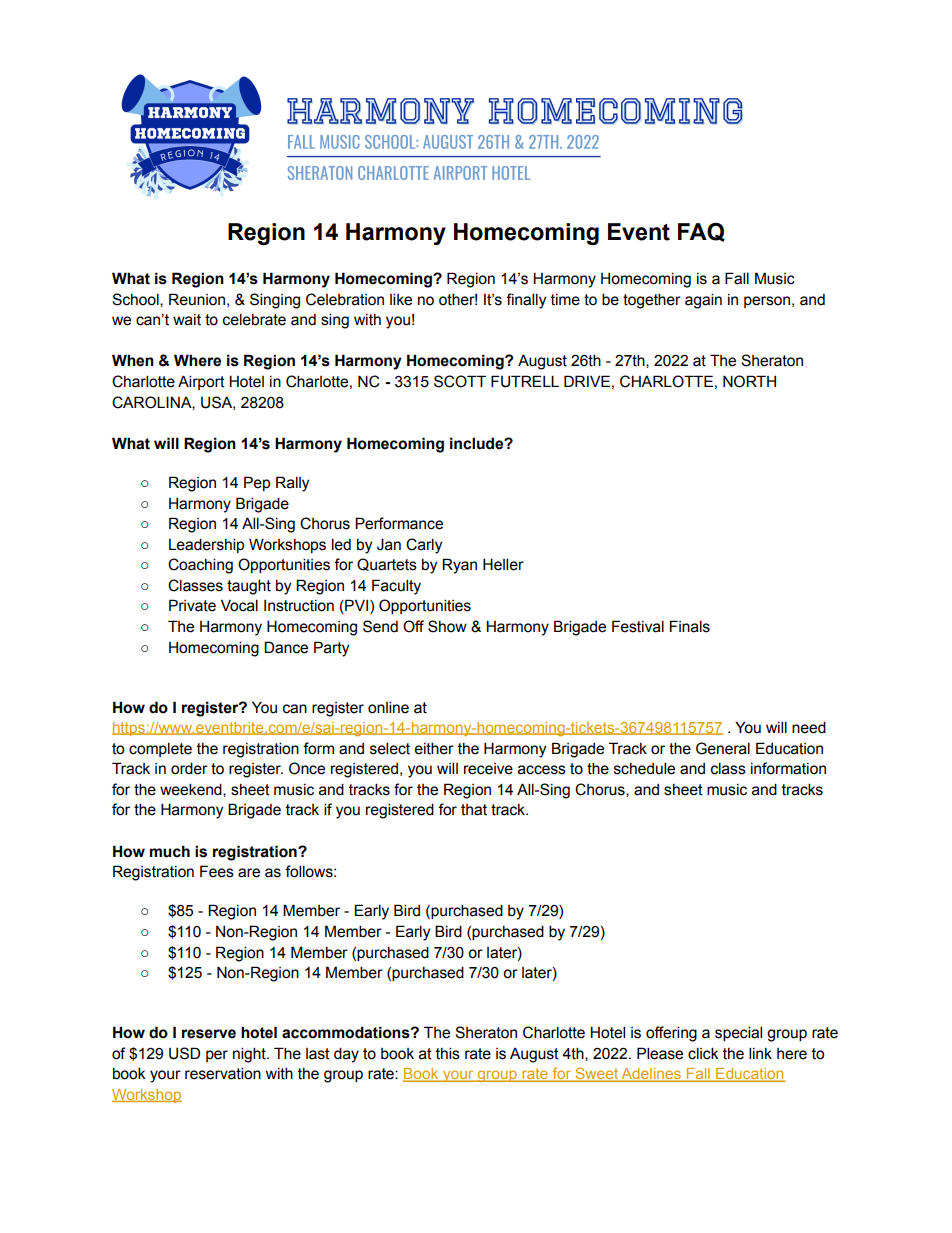 The height and width of the page is (1233, 952). I want to click on reserve, so click(209, 1034).
